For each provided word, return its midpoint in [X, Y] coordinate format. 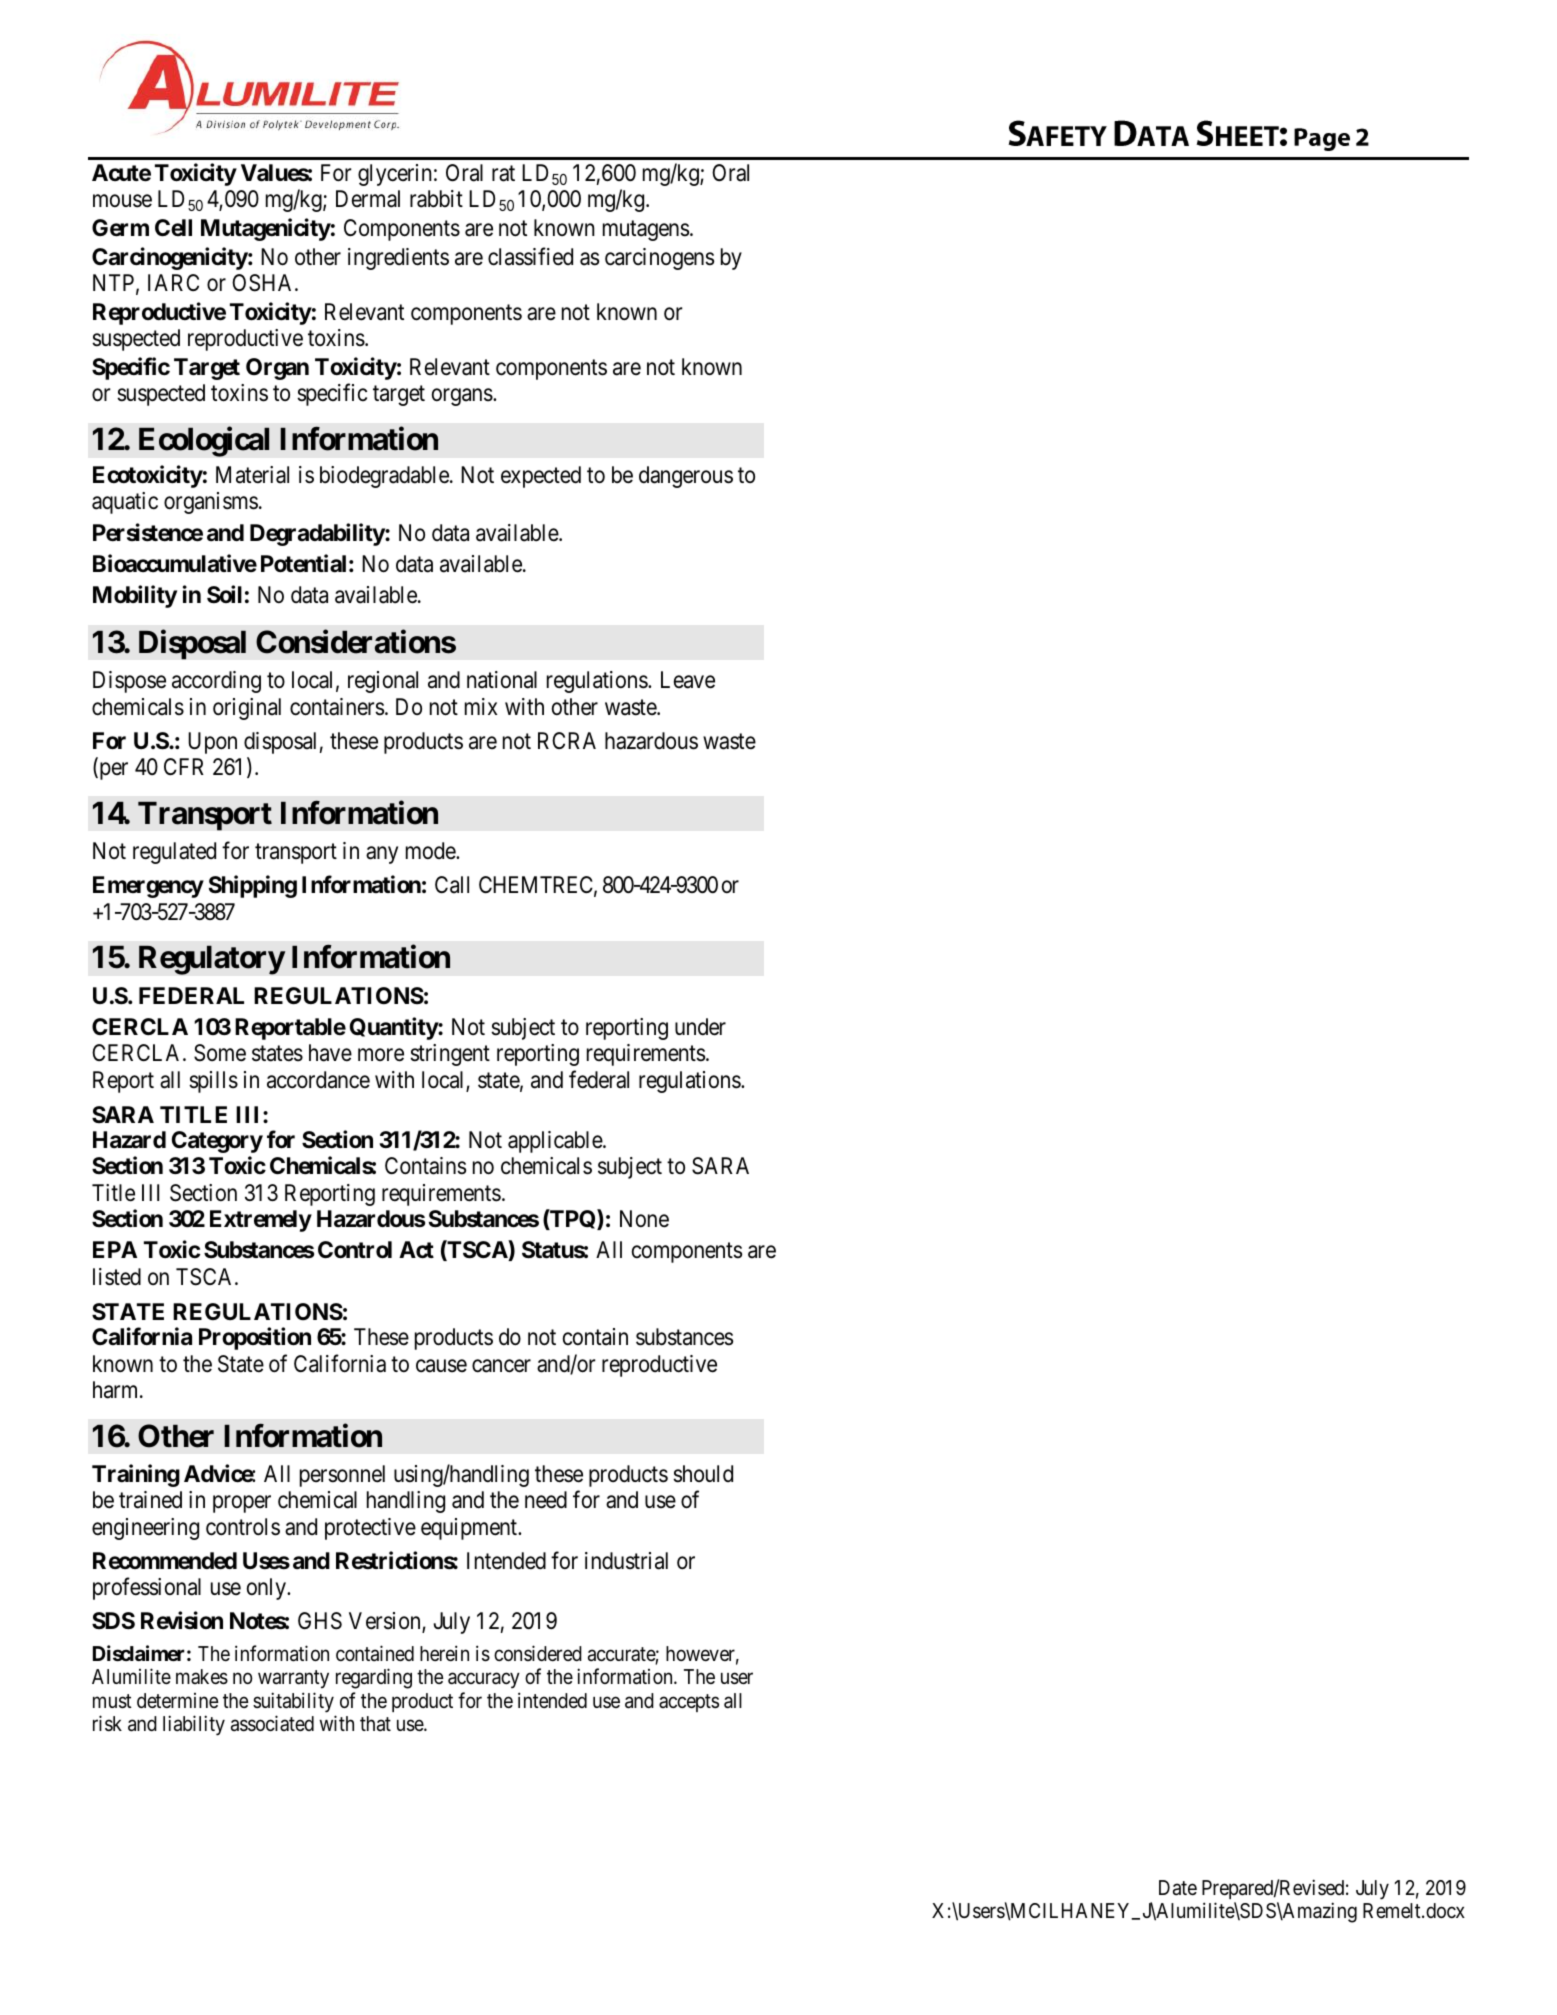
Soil [224, 595]
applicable [556, 1142]
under [700, 1027]
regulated [174, 853]
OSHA [264, 283]
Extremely [261, 1221]
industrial [626, 1561]
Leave [688, 680]
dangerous [686, 477]
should [703, 1474]
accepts [689, 1703]
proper [242, 1504]
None [644, 1219]
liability [194, 1725]
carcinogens [659, 259]
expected [541, 477]
